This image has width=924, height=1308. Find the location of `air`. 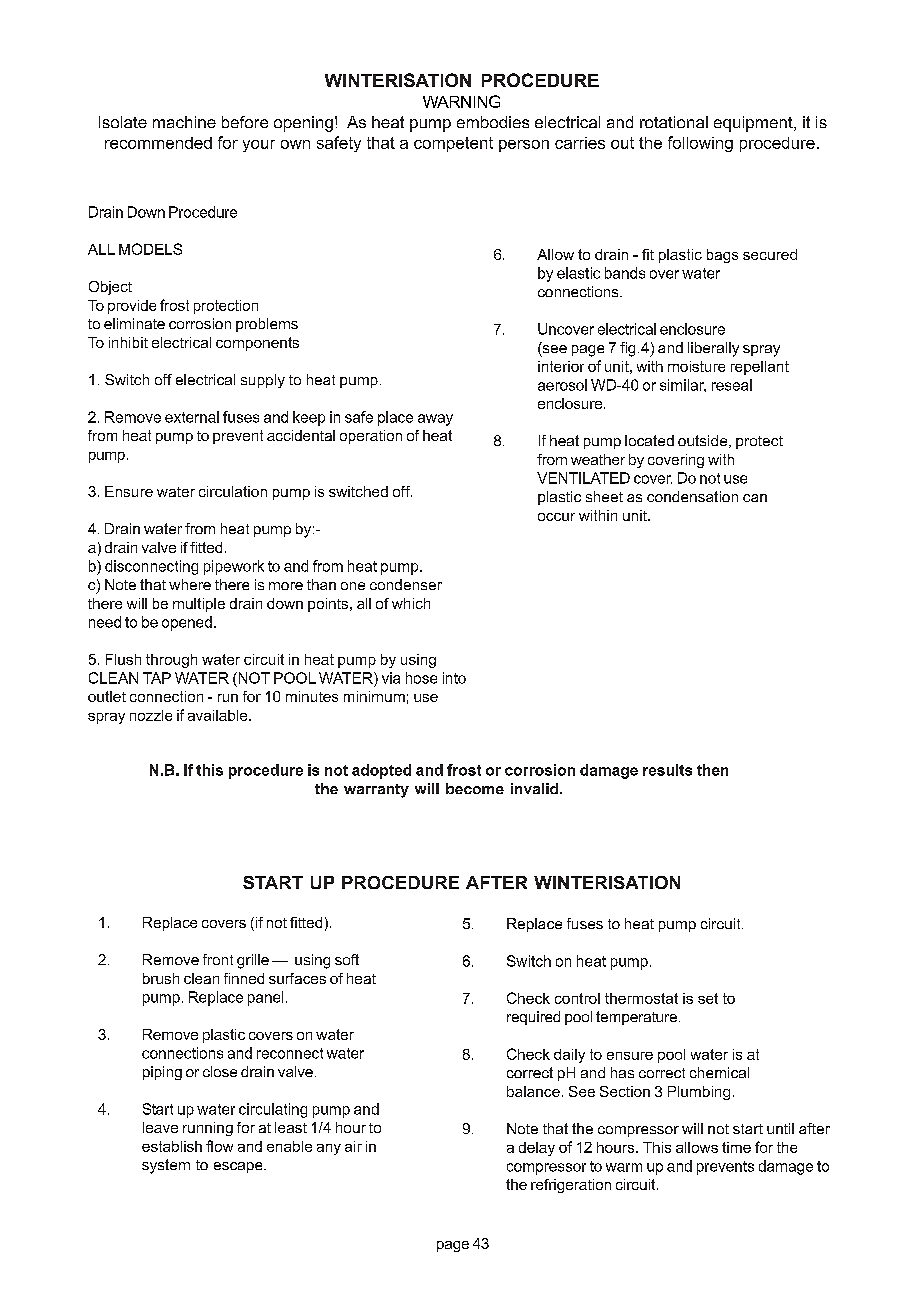

air is located at coordinates (353, 1146).
